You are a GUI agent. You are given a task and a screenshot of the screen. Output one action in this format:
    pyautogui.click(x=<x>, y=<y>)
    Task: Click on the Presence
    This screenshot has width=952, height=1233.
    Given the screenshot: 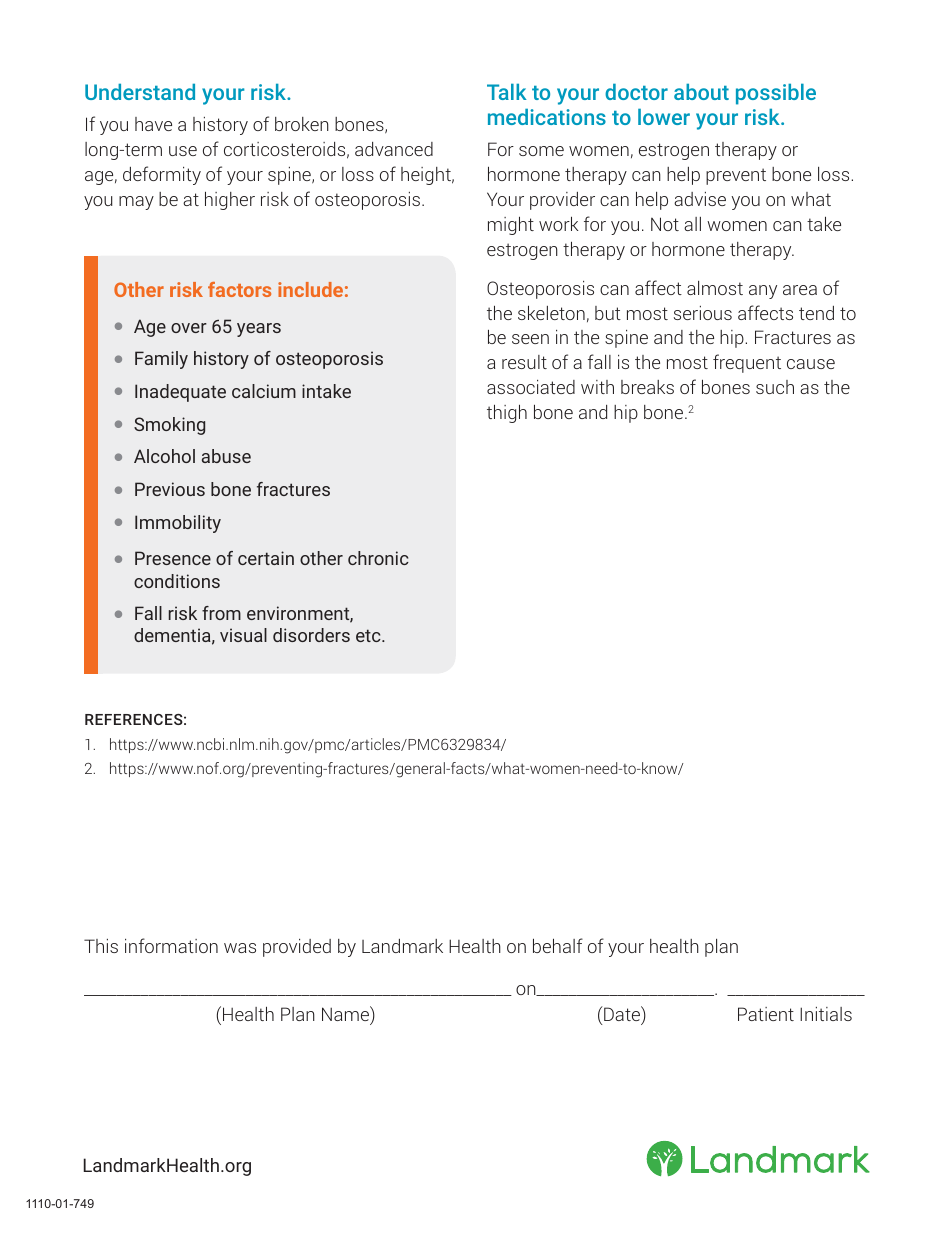 What is the action you would take?
    pyautogui.click(x=173, y=558)
